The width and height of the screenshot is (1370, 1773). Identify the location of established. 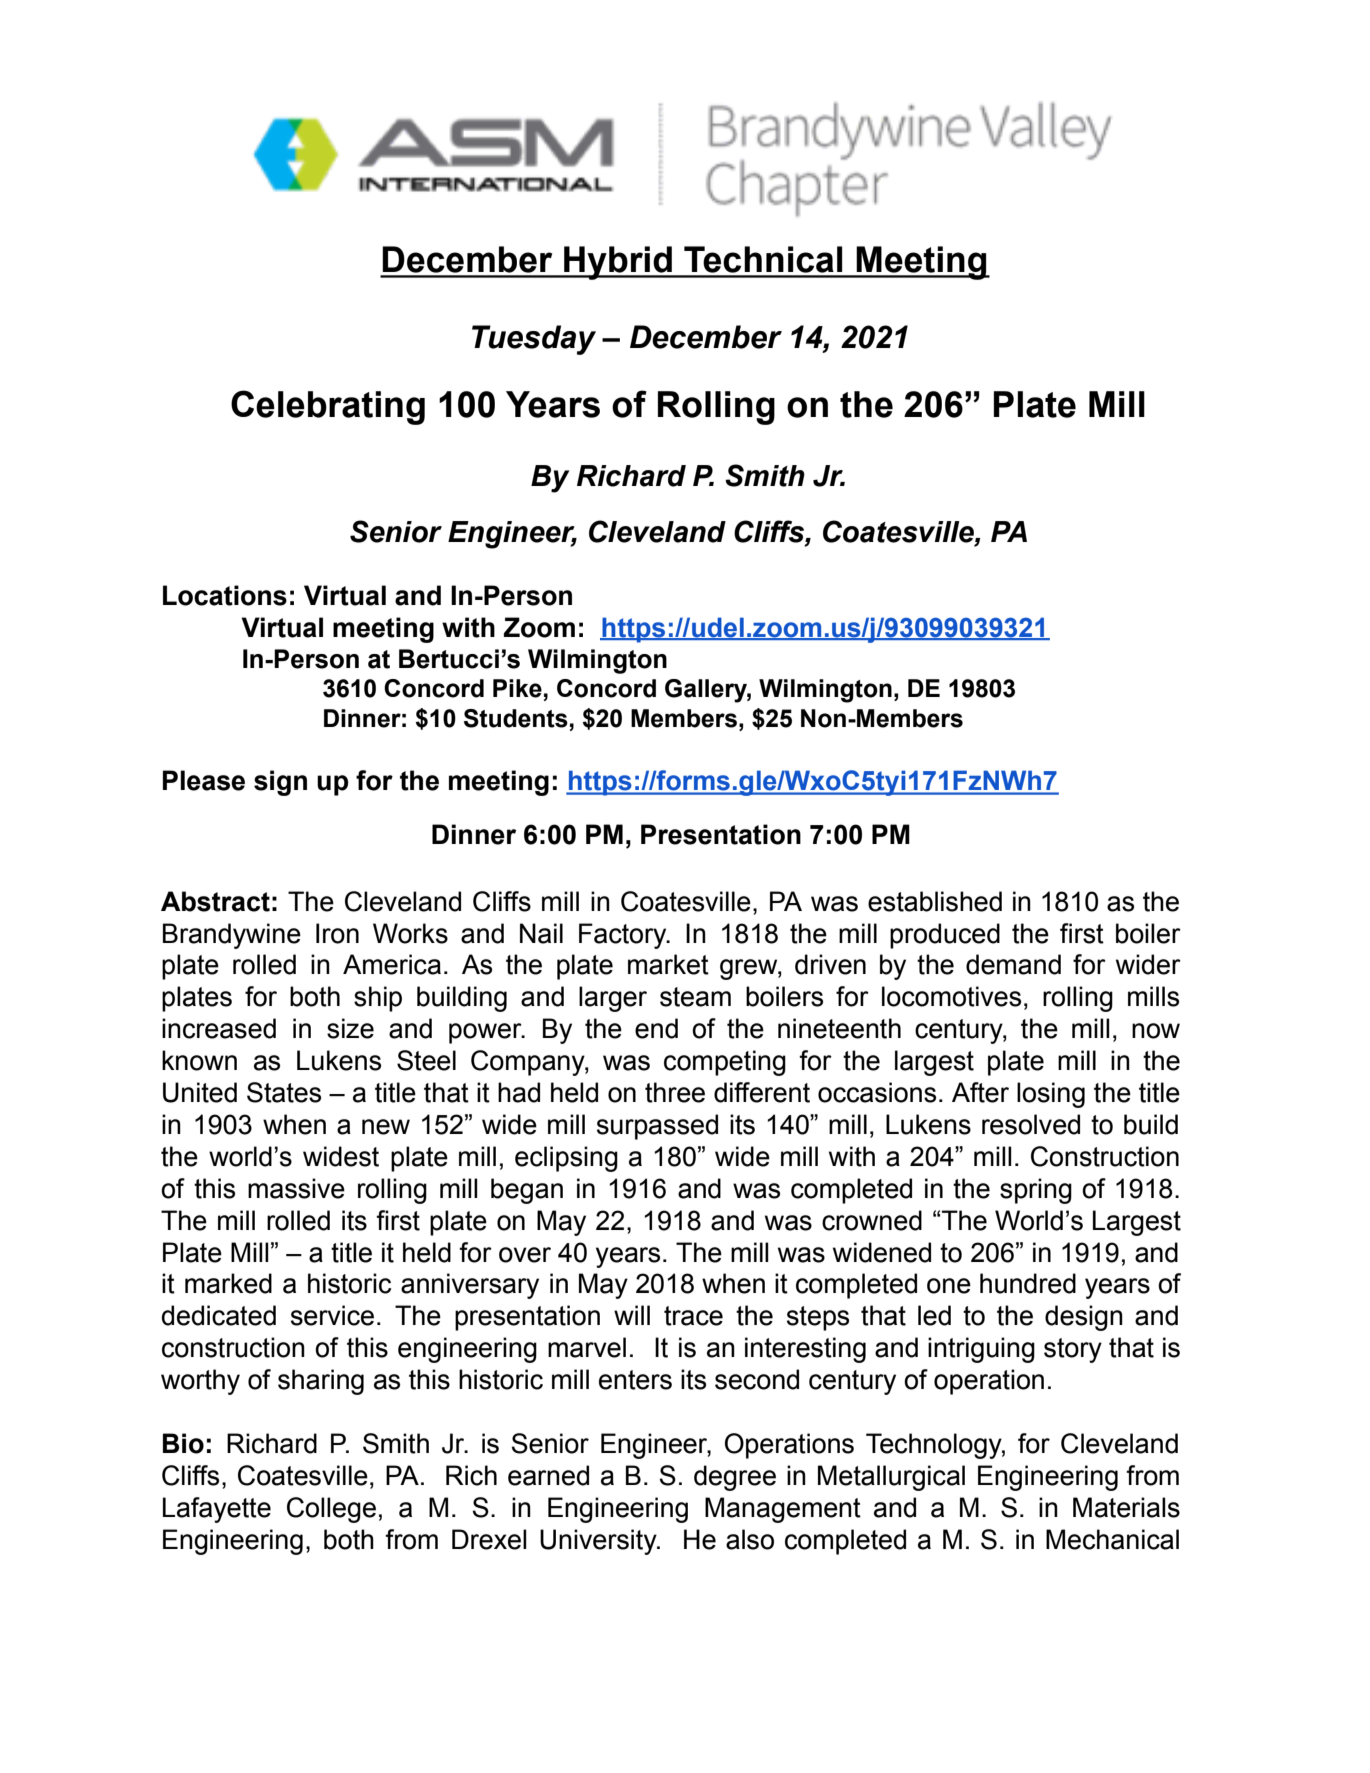
(935, 901).
